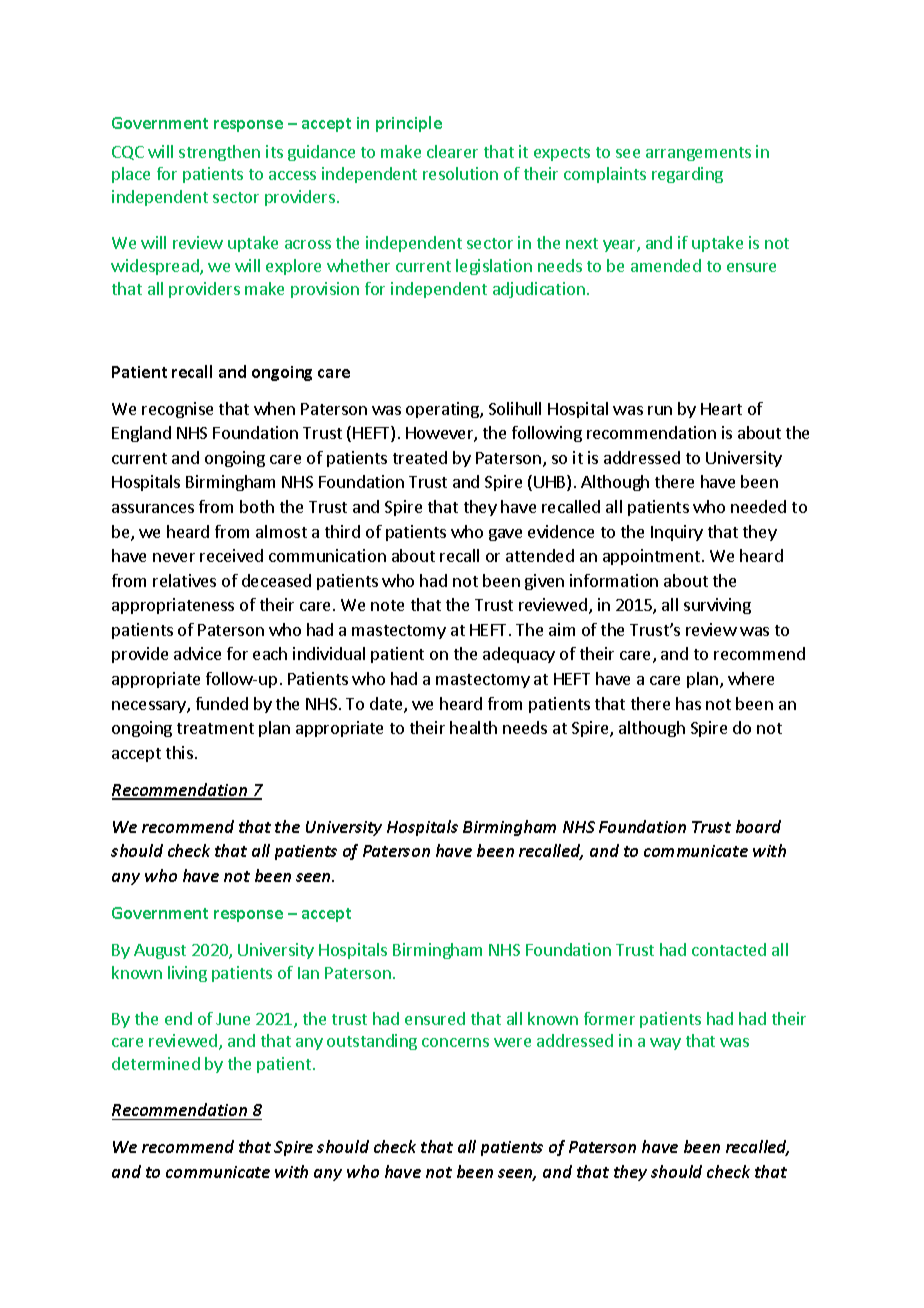 The image size is (924, 1308). I want to click on recognise, so click(177, 410).
